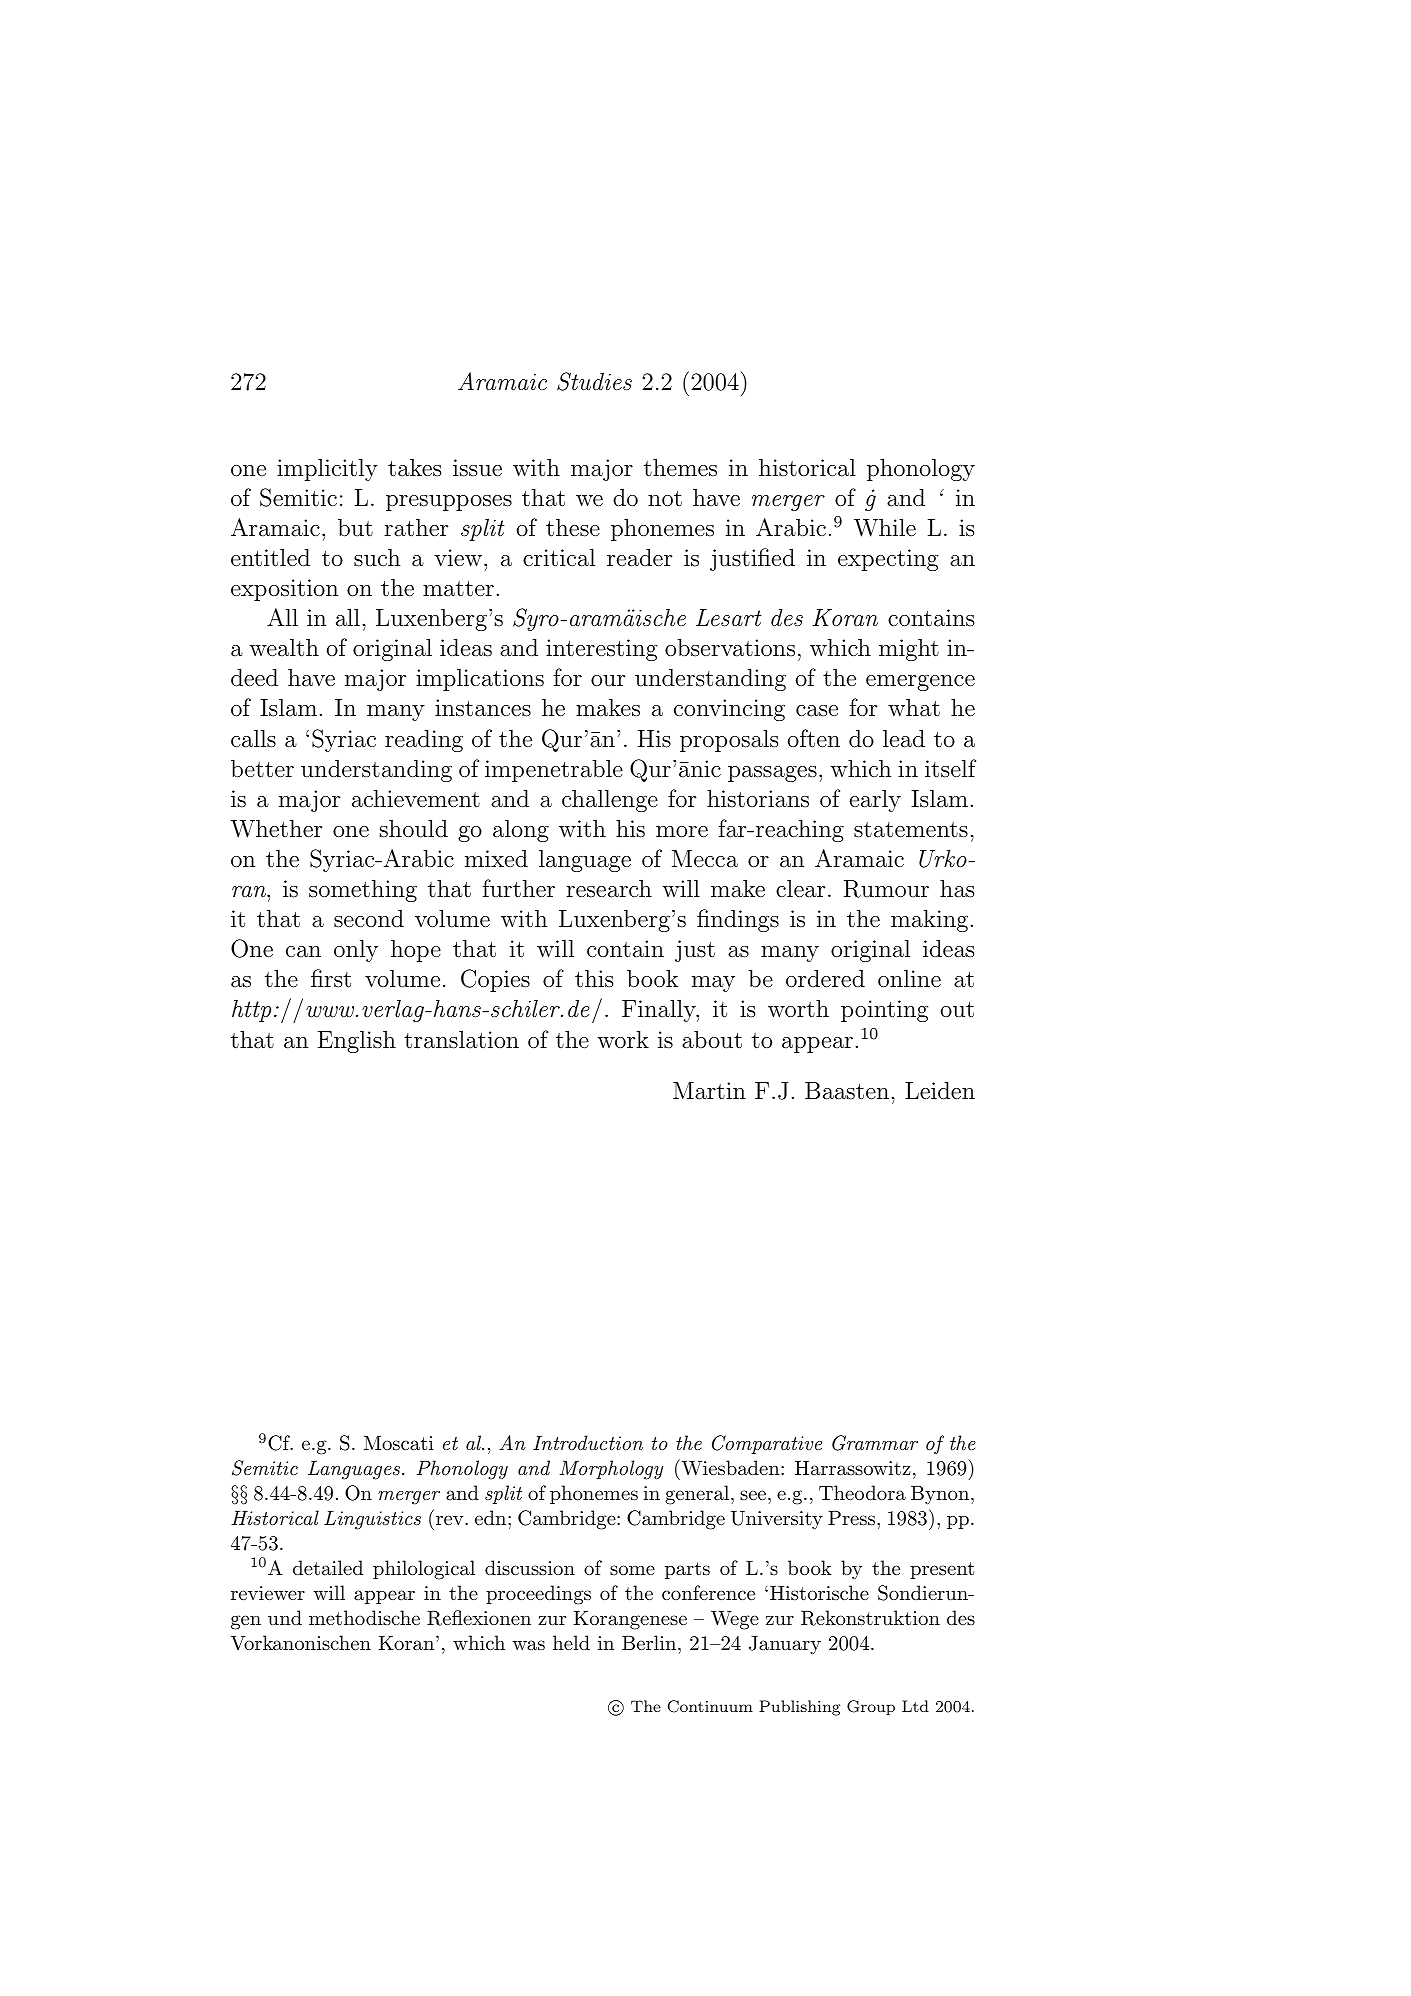 The height and width of the screenshot is (1996, 1411). What do you see at coordinates (885, 527) in the screenshot?
I see `While` at bounding box center [885, 527].
